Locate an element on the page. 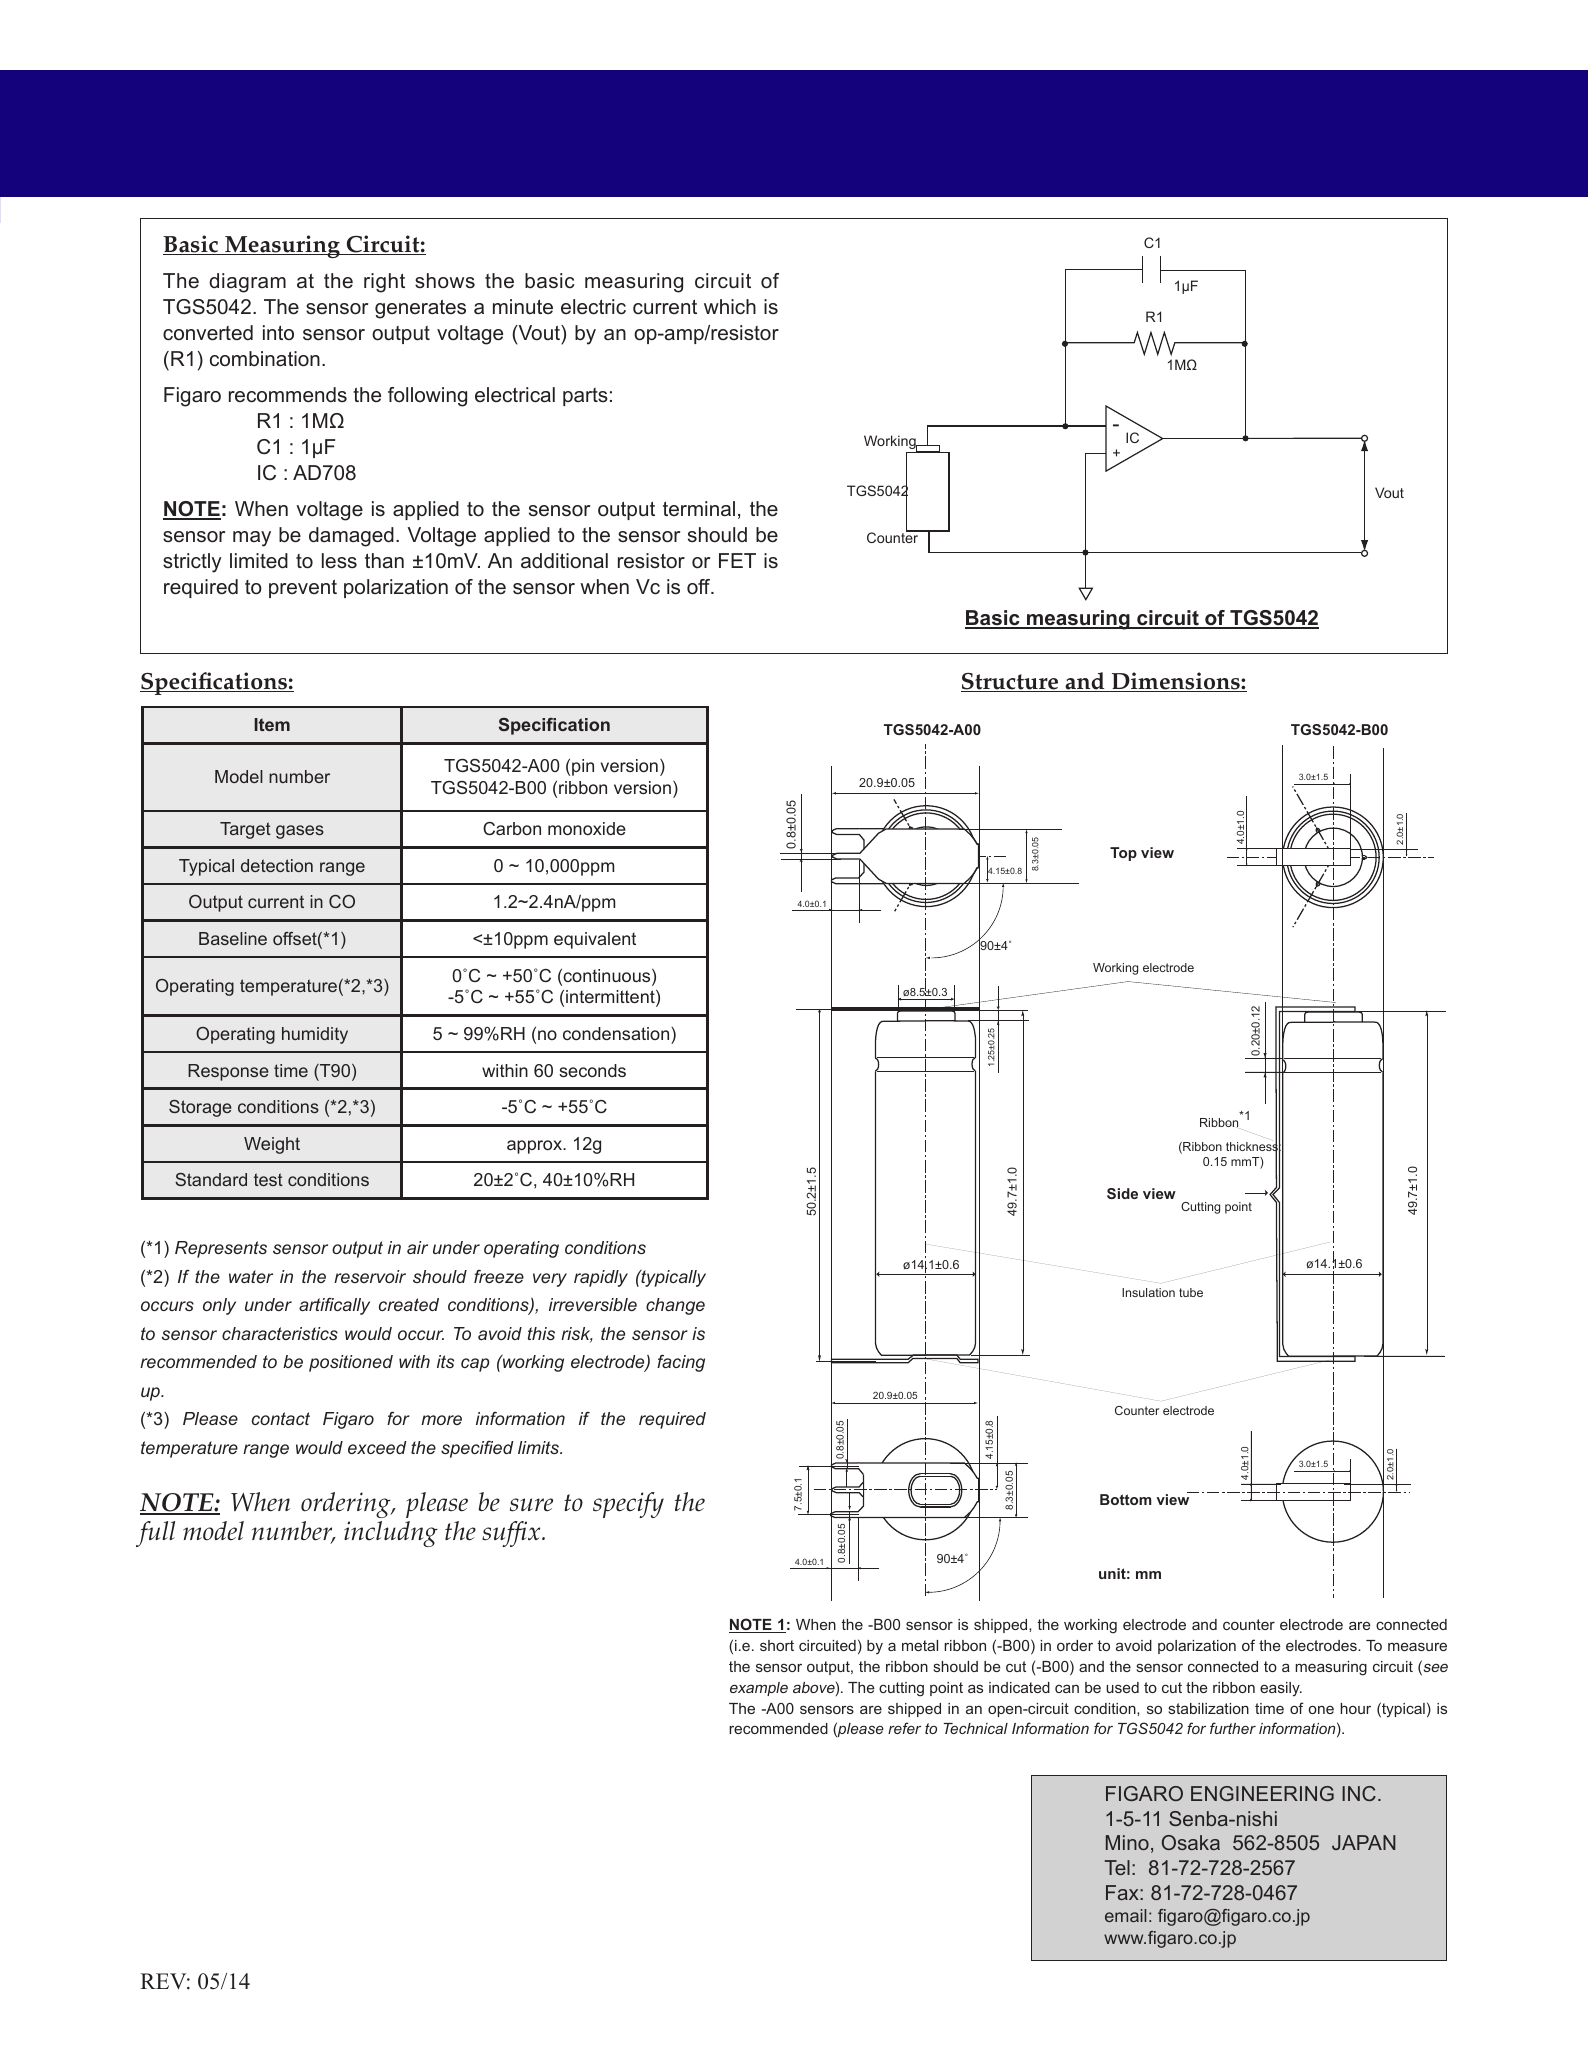  into is located at coordinates (278, 332).
